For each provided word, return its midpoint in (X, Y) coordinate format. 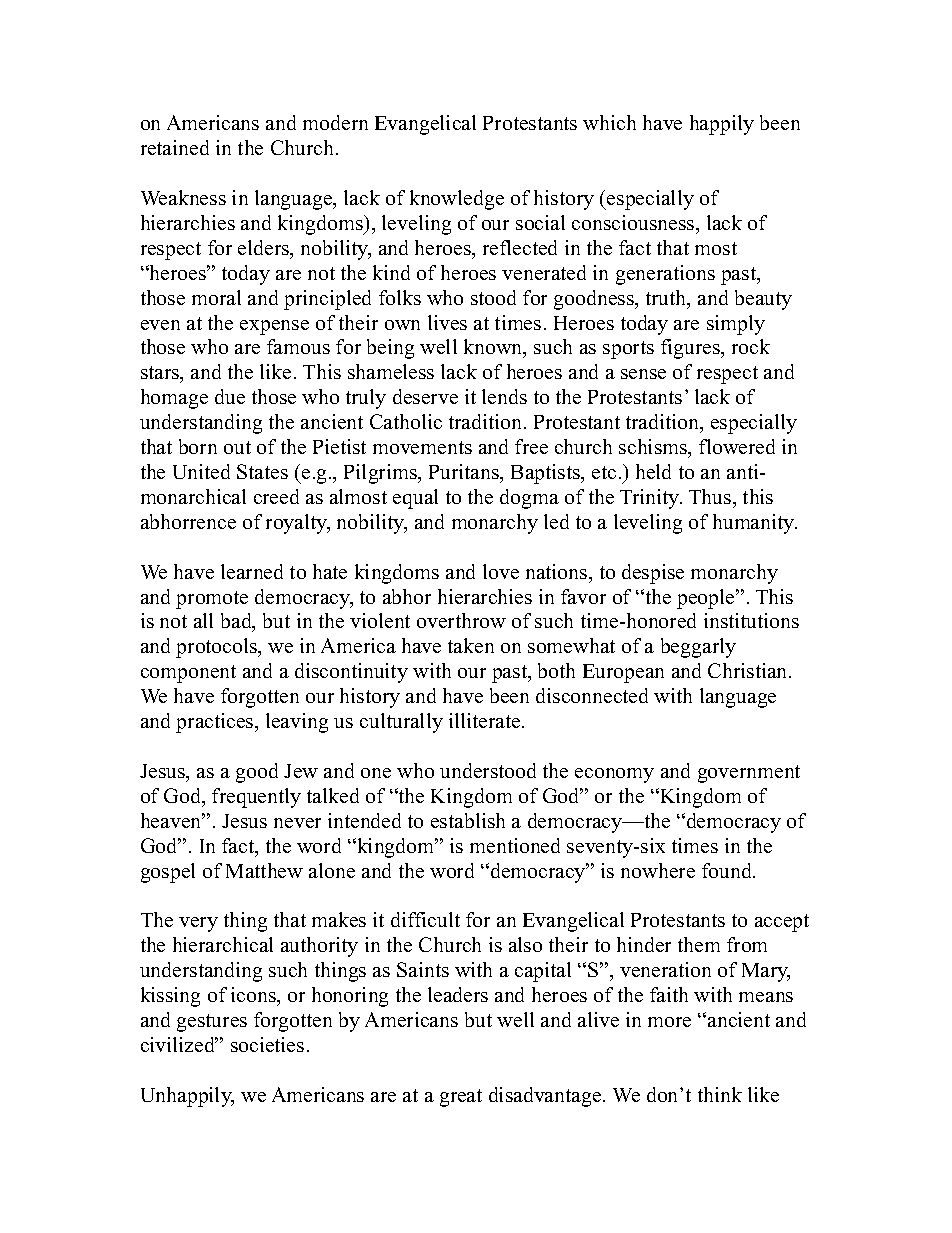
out (237, 447)
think (720, 1094)
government (749, 774)
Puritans (465, 473)
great (461, 1098)
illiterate (486, 720)
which (609, 122)
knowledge (457, 200)
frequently (256, 798)
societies (267, 1044)
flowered (737, 446)
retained (175, 147)
